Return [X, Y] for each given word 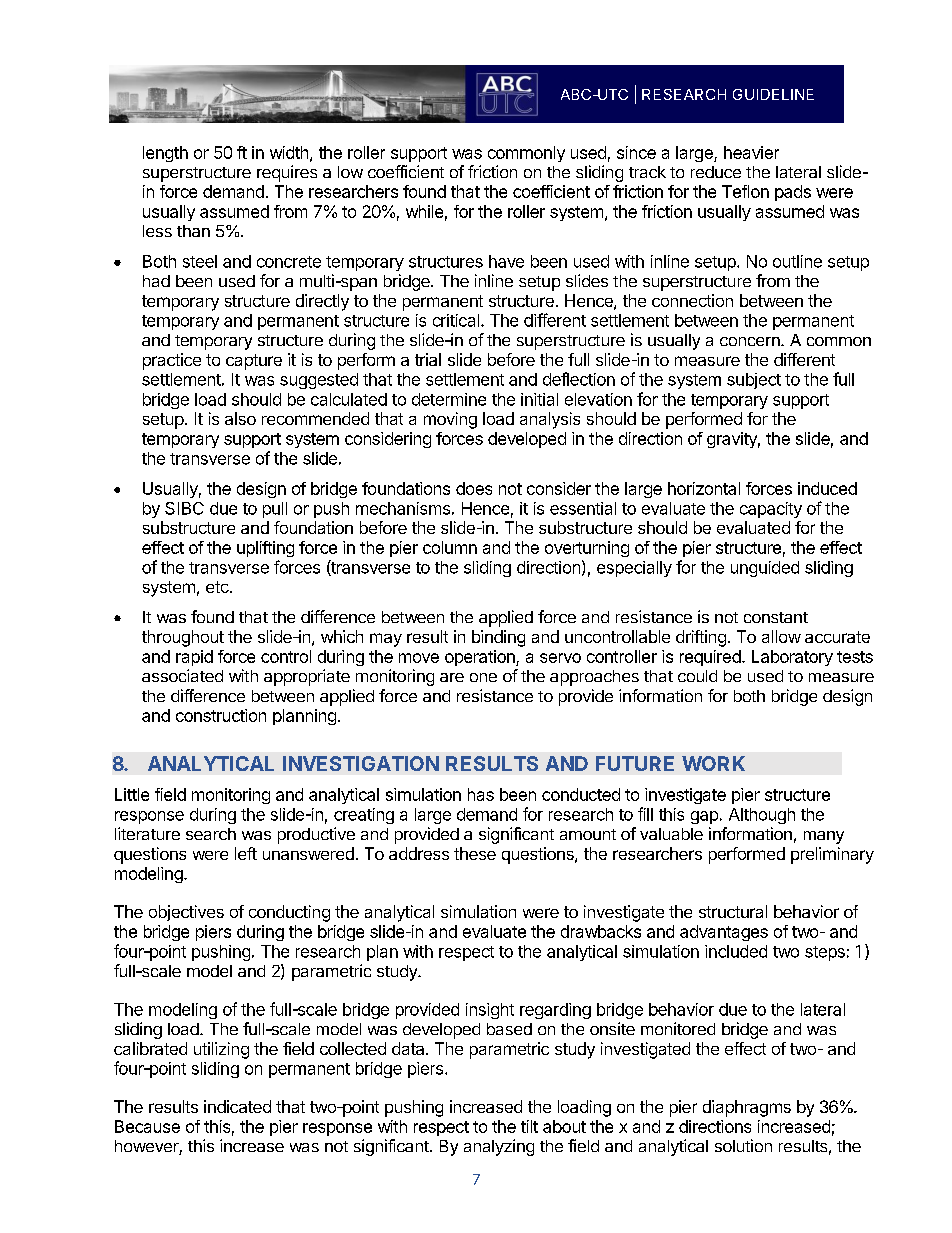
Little [132, 794]
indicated [237, 1106]
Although [762, 816]
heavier [751, 152]
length [165, 154]
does [474, 488]
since [636, 152]
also [240, 418]
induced [827, 488]
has [481, 794]
